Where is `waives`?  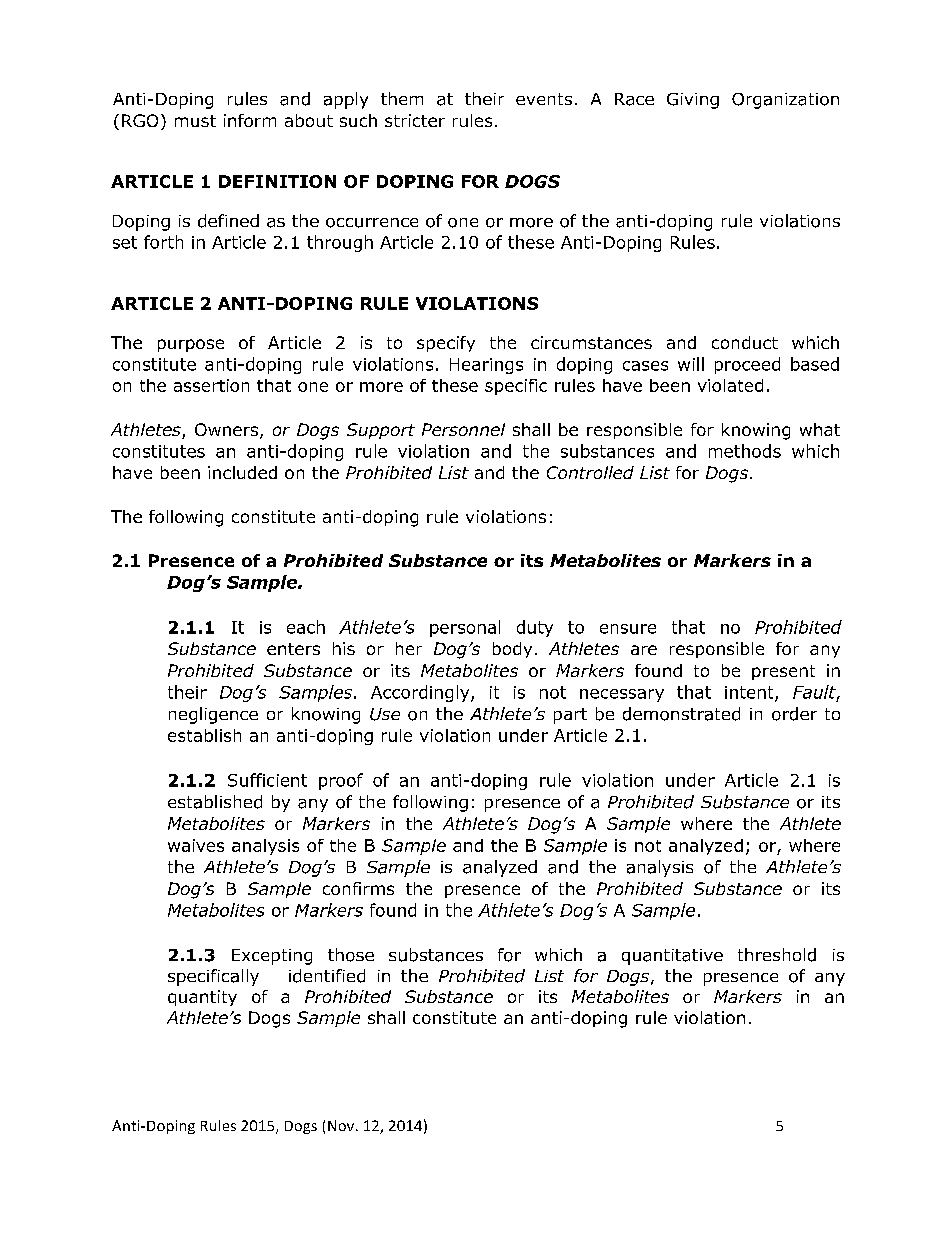 waives is located at coordinates (196, 845).
